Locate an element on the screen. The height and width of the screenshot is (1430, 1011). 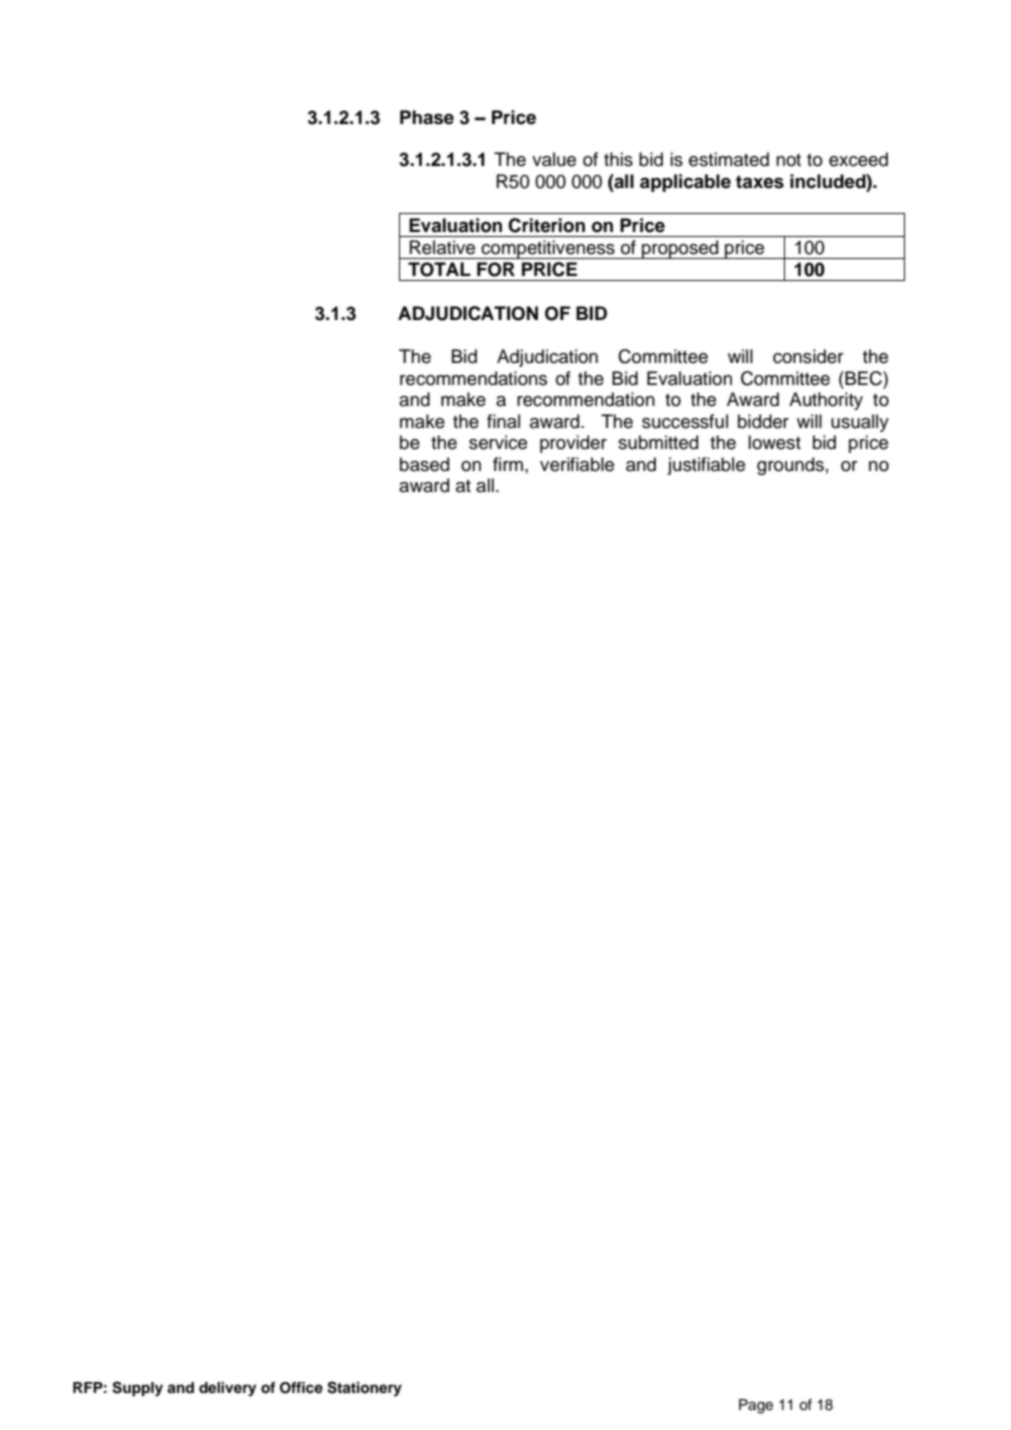
based is located at coordinates (424, 464).
